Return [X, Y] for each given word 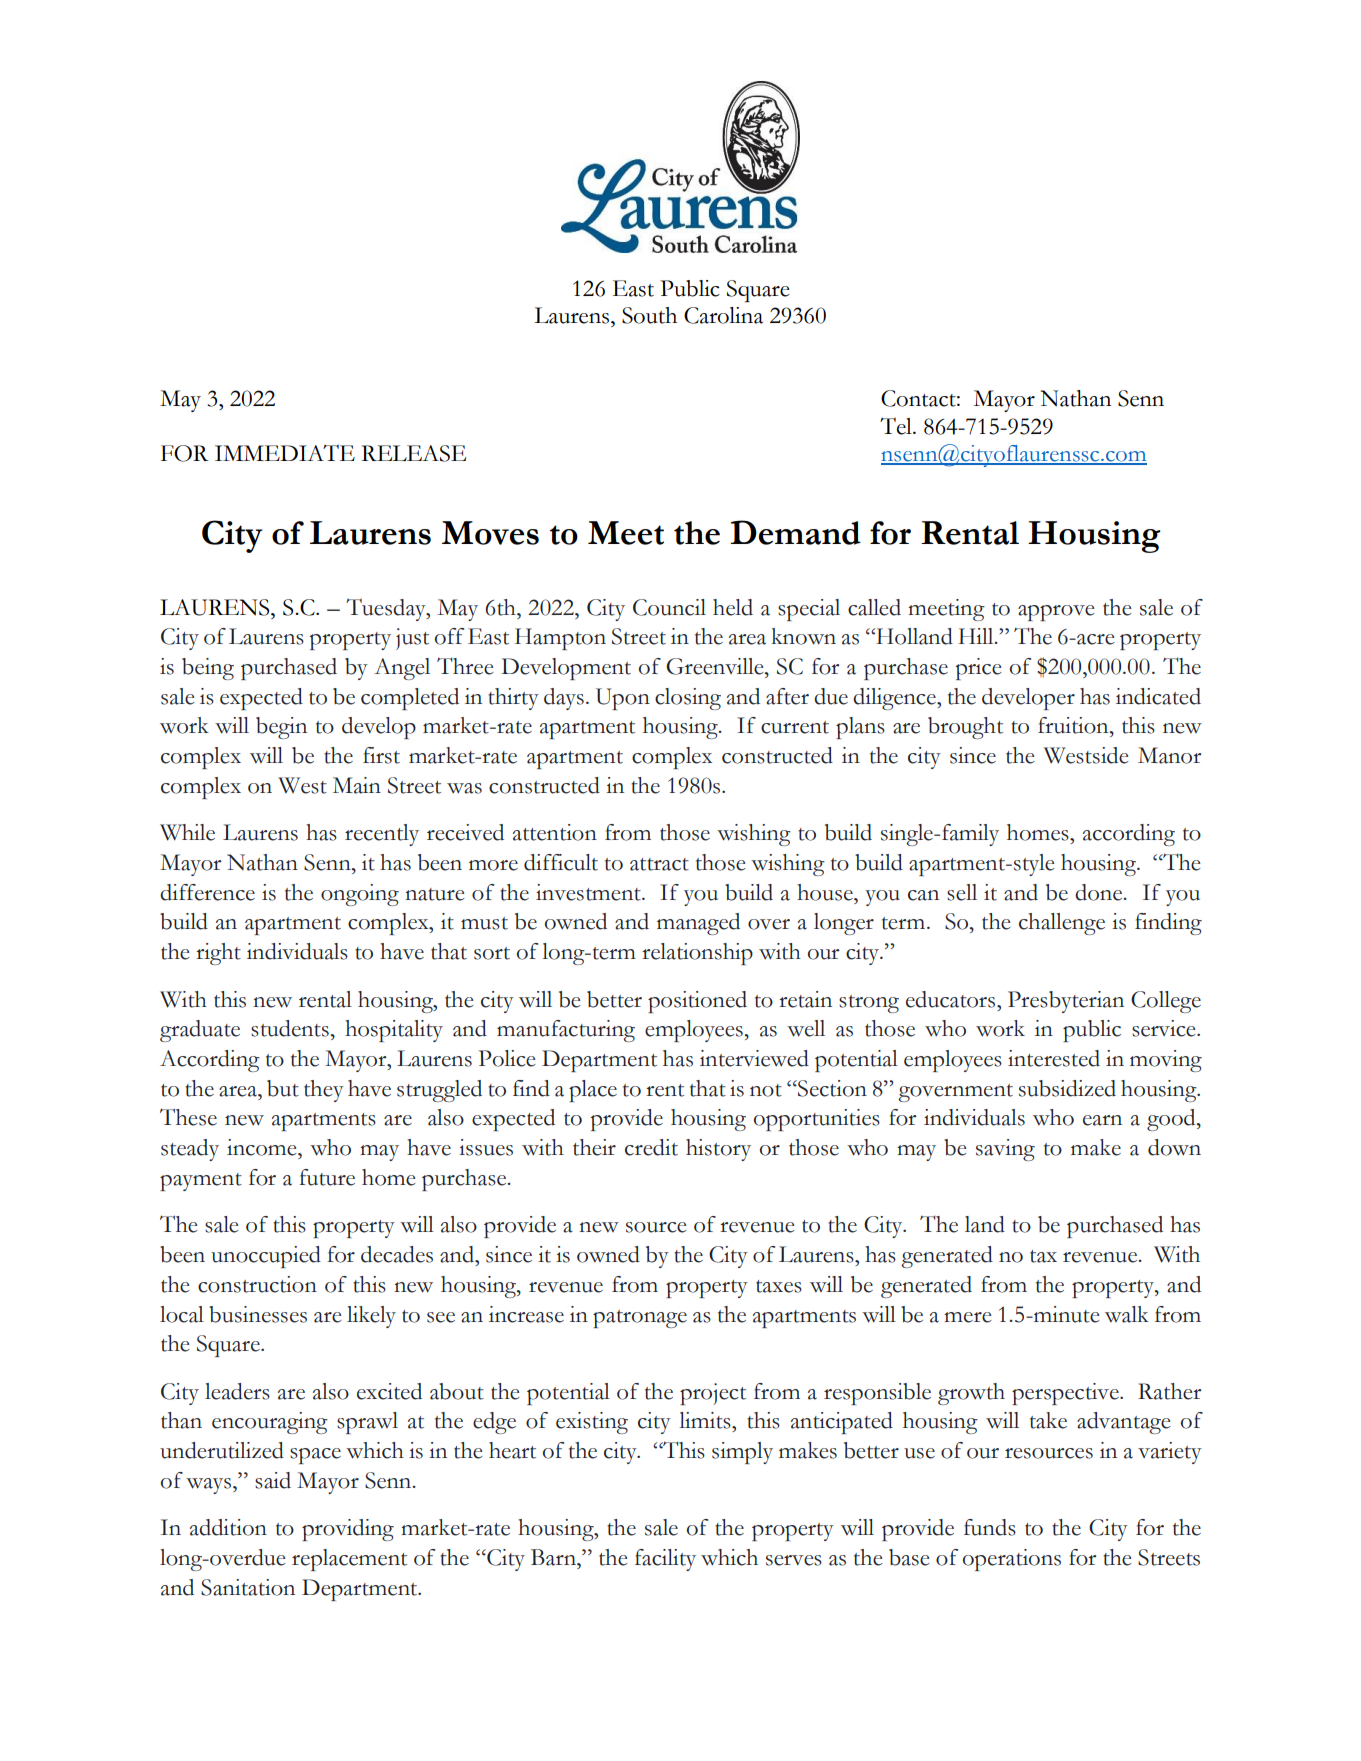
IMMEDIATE [285, 452]
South [649, 315]
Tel [897, 426]
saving [1005, 1150]
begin [281, 728]
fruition [1074, 725]
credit [651, 1147]
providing [348, 1530]
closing [688, 699]
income [263, 1147]
